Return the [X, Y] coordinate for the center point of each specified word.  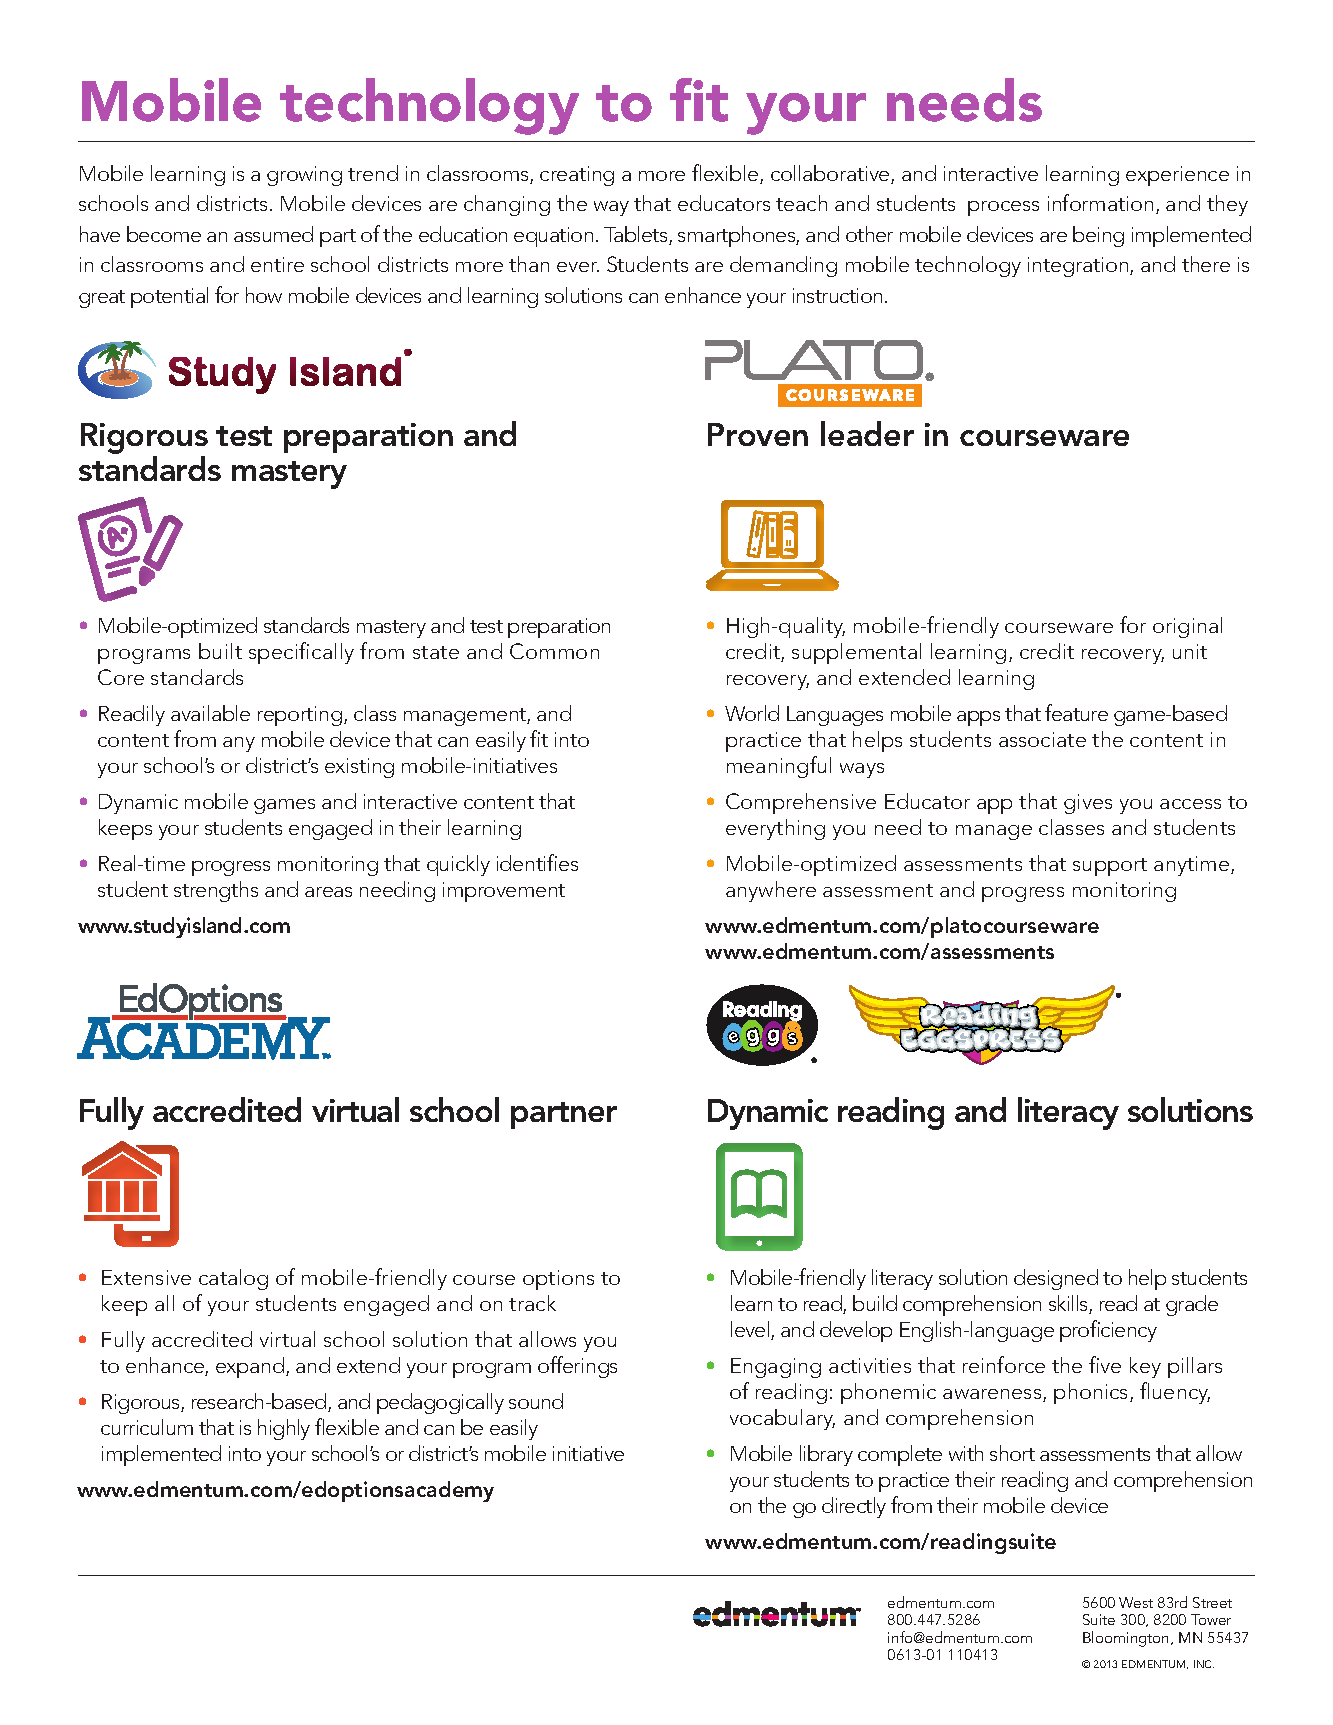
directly [854, 1507]
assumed [273, 234]
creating [577, 176]
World [752, 713]
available [210, 713]
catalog [233, 1279]
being [1098, 236]
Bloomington [1127, 1639]
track [532, 1303]
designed [1056, 1279]
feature [1076, 712]
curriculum [147, 1427]
